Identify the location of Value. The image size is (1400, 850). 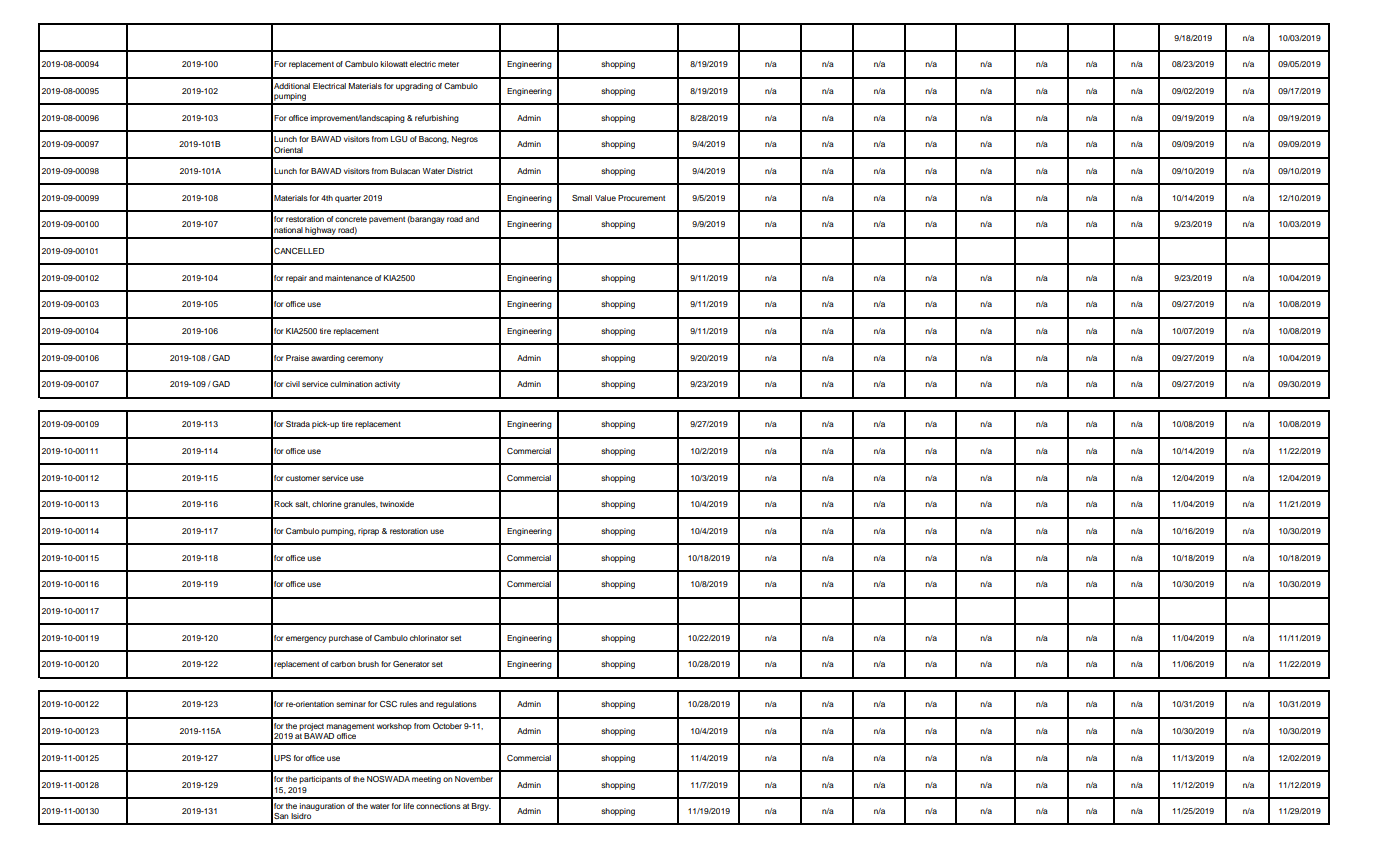
(605, 198).
